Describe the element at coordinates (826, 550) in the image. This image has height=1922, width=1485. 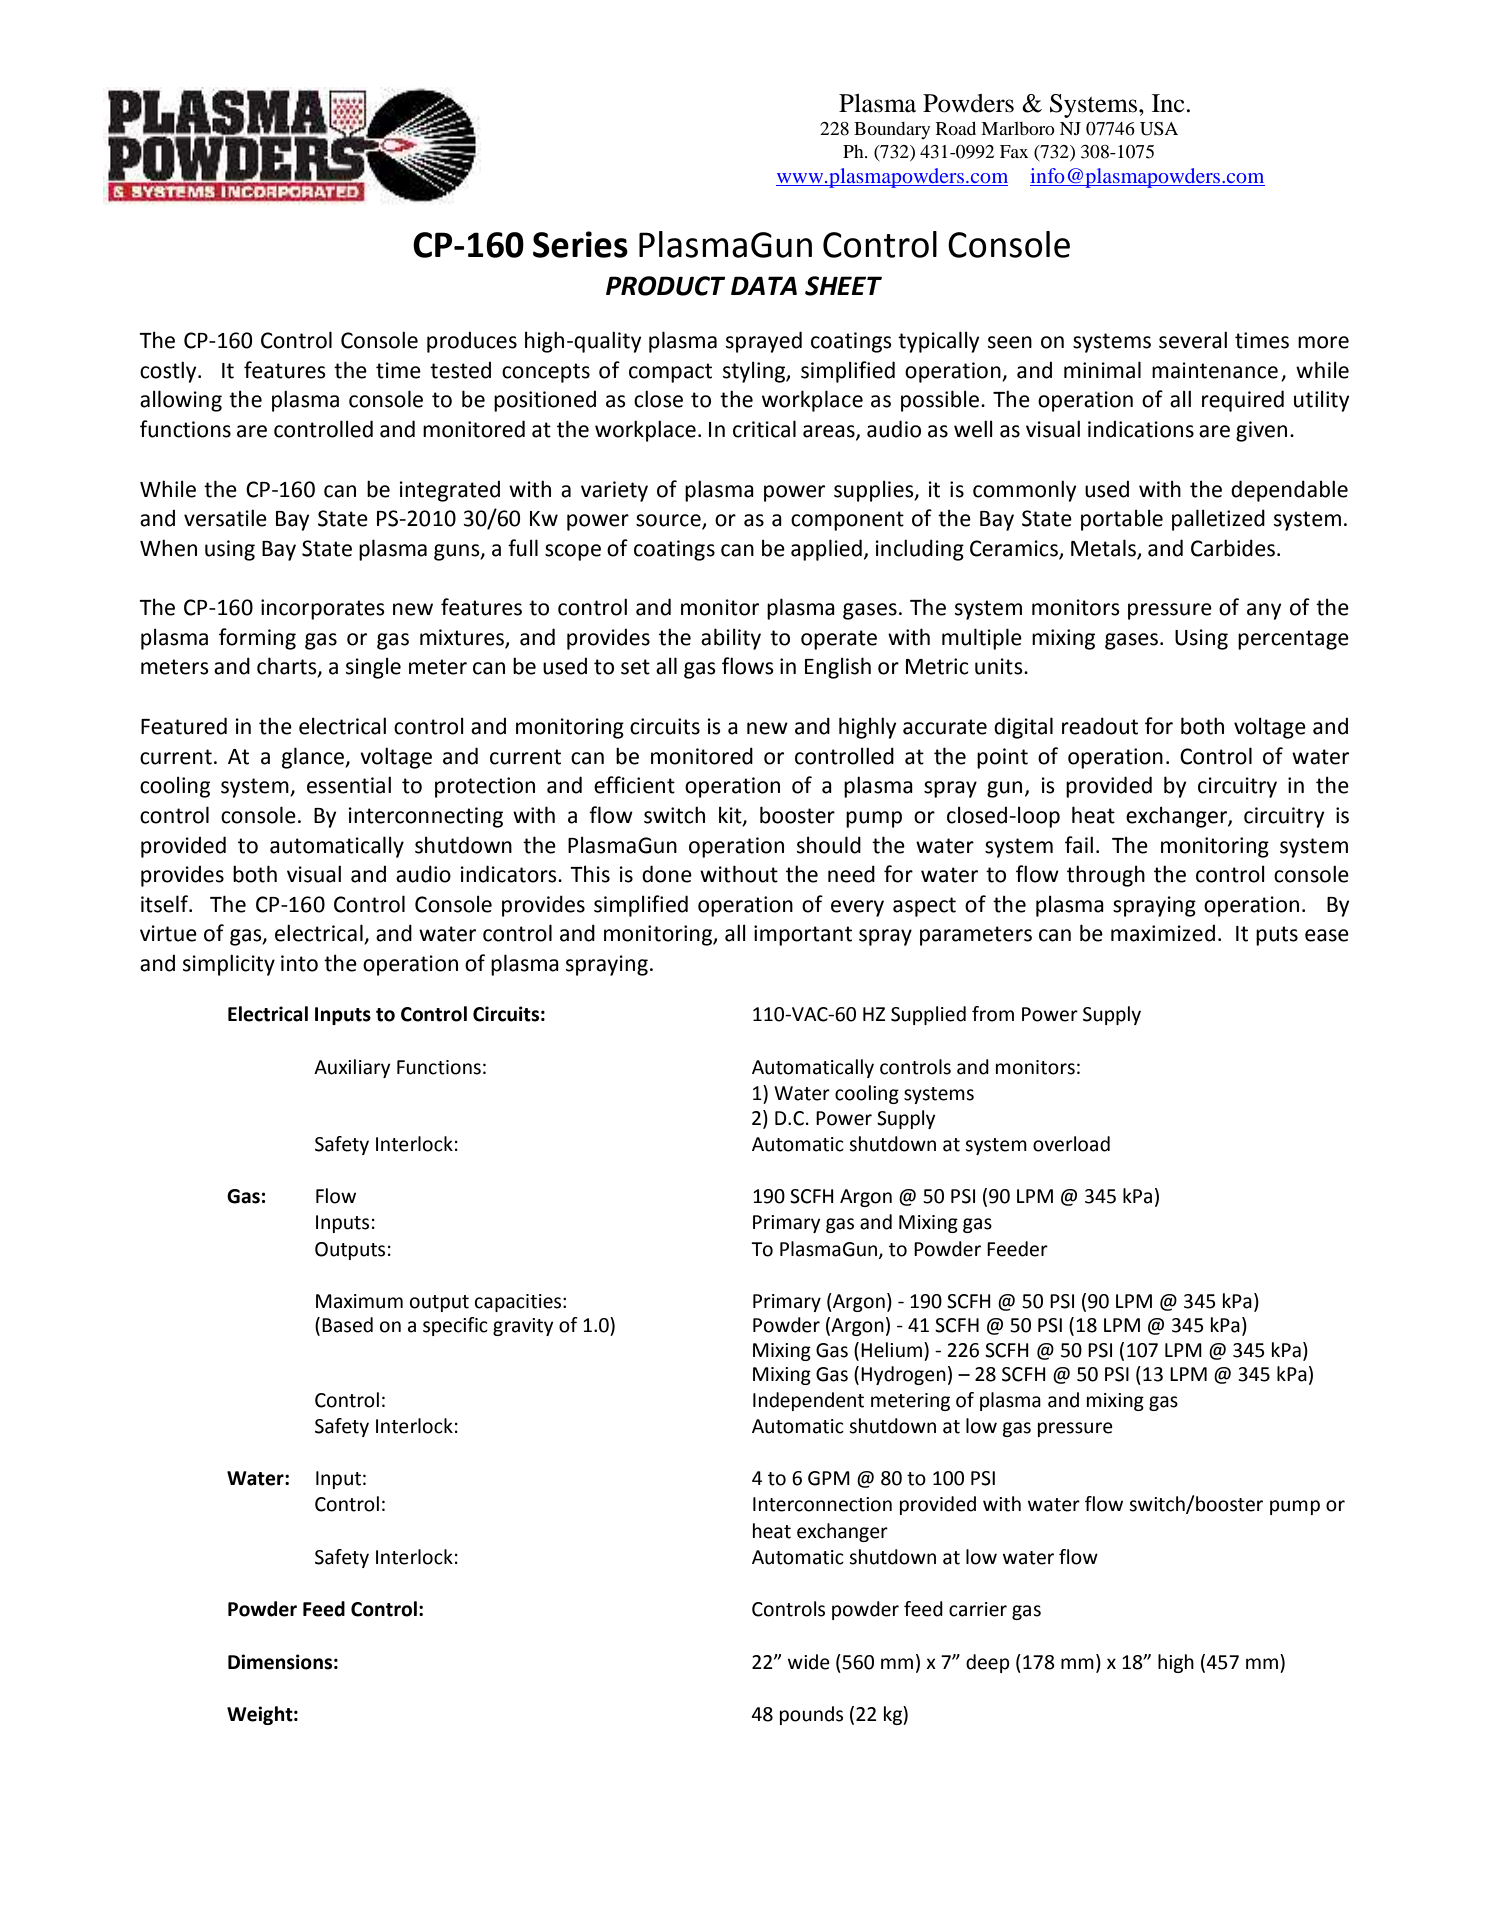
I see `applied` at that location.
